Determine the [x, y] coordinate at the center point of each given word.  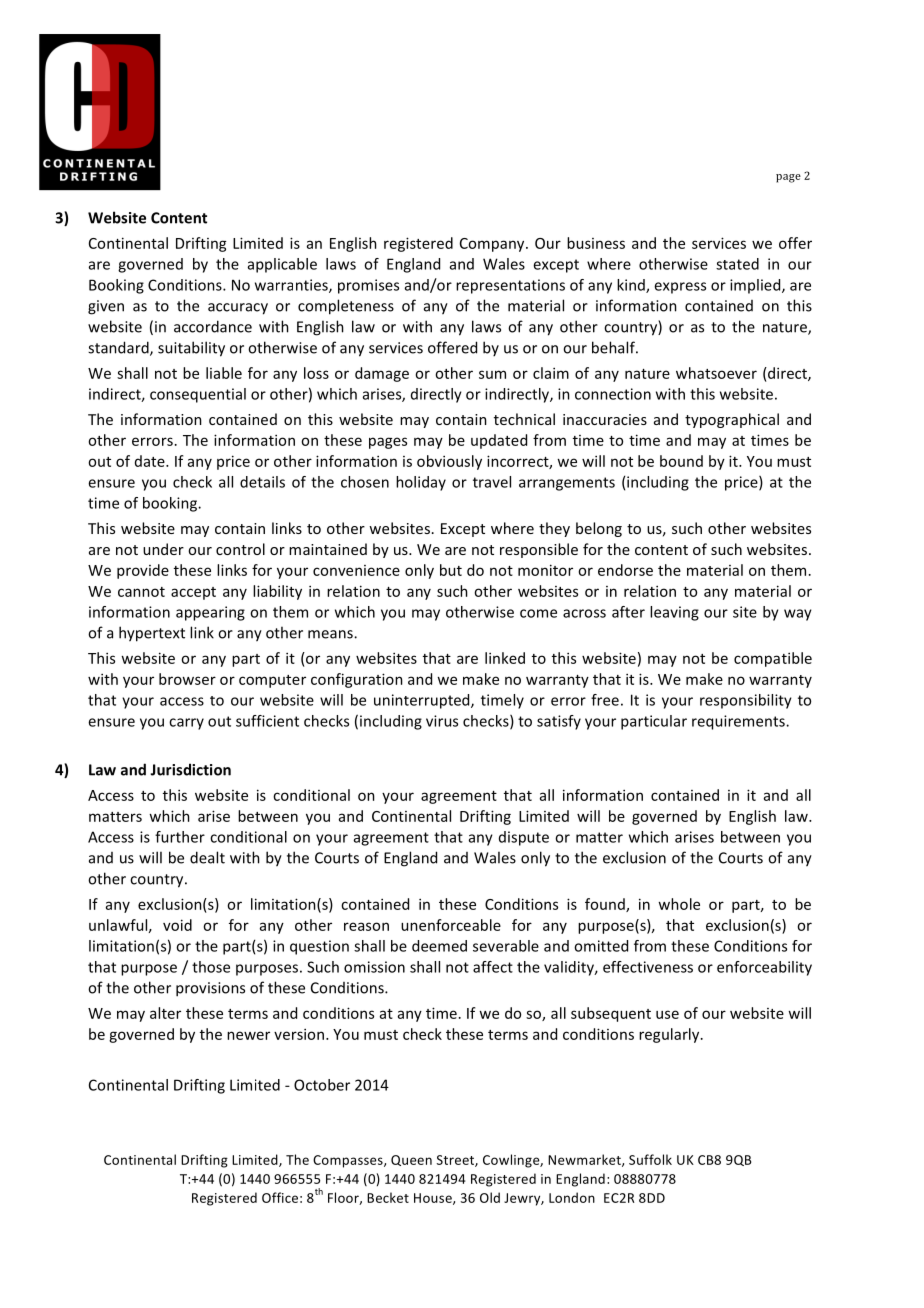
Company [493, 245]
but [451, 570]
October [322, 1085]
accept [193, 593]
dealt [207, 857]
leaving [674, 613]
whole [679, 904]
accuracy [238, 309]
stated [737, 264]
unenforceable [451, 925]
